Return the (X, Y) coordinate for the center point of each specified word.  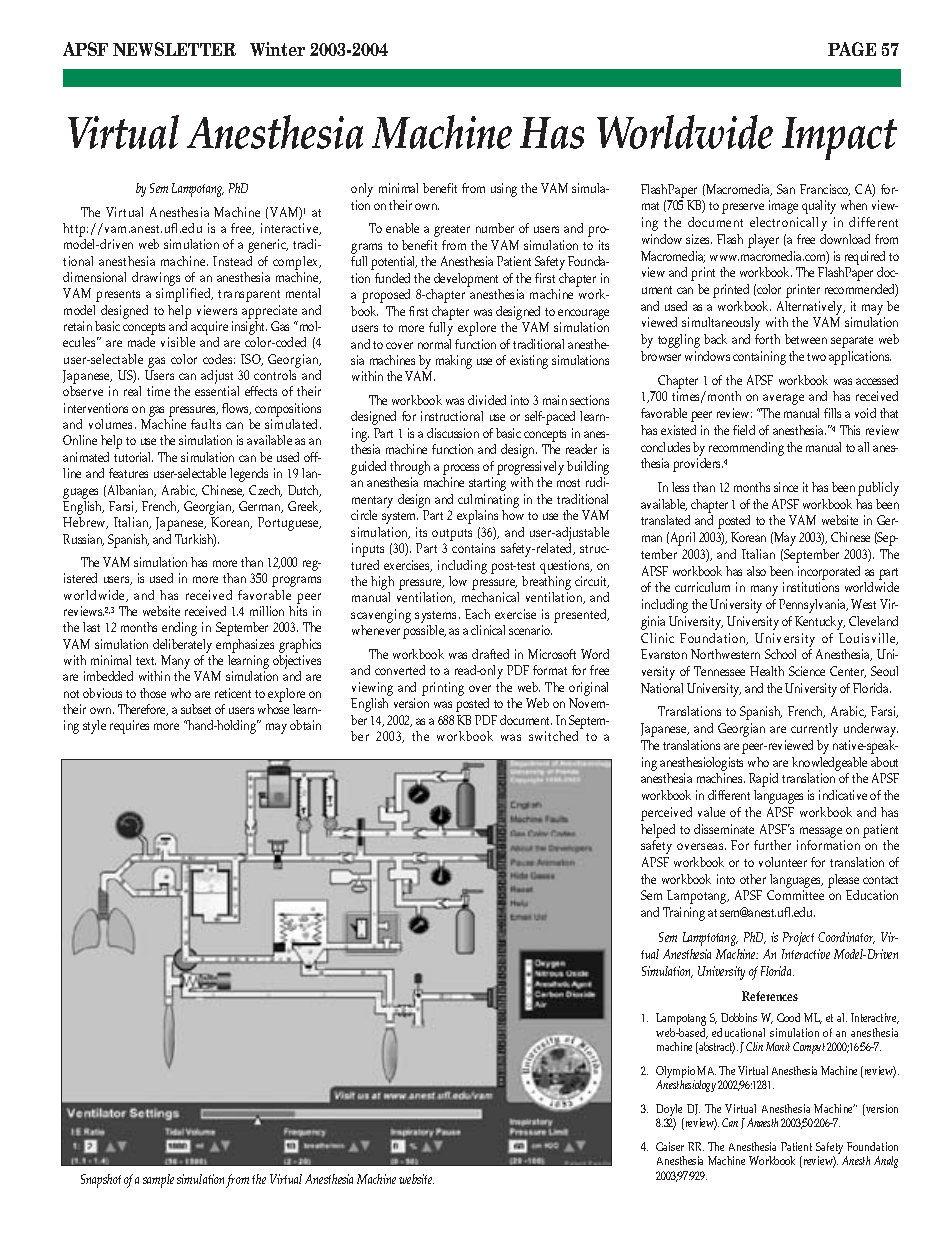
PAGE (852, 49)
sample (158, 1181)
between (806, 339)
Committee (795, 895)
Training (684, 914)
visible (178, 342)
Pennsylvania (813, 606)
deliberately (183, 647)
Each (477, 614)
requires (129, 727)
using (504, 190)
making (454, 362)
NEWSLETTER (174, 49)
